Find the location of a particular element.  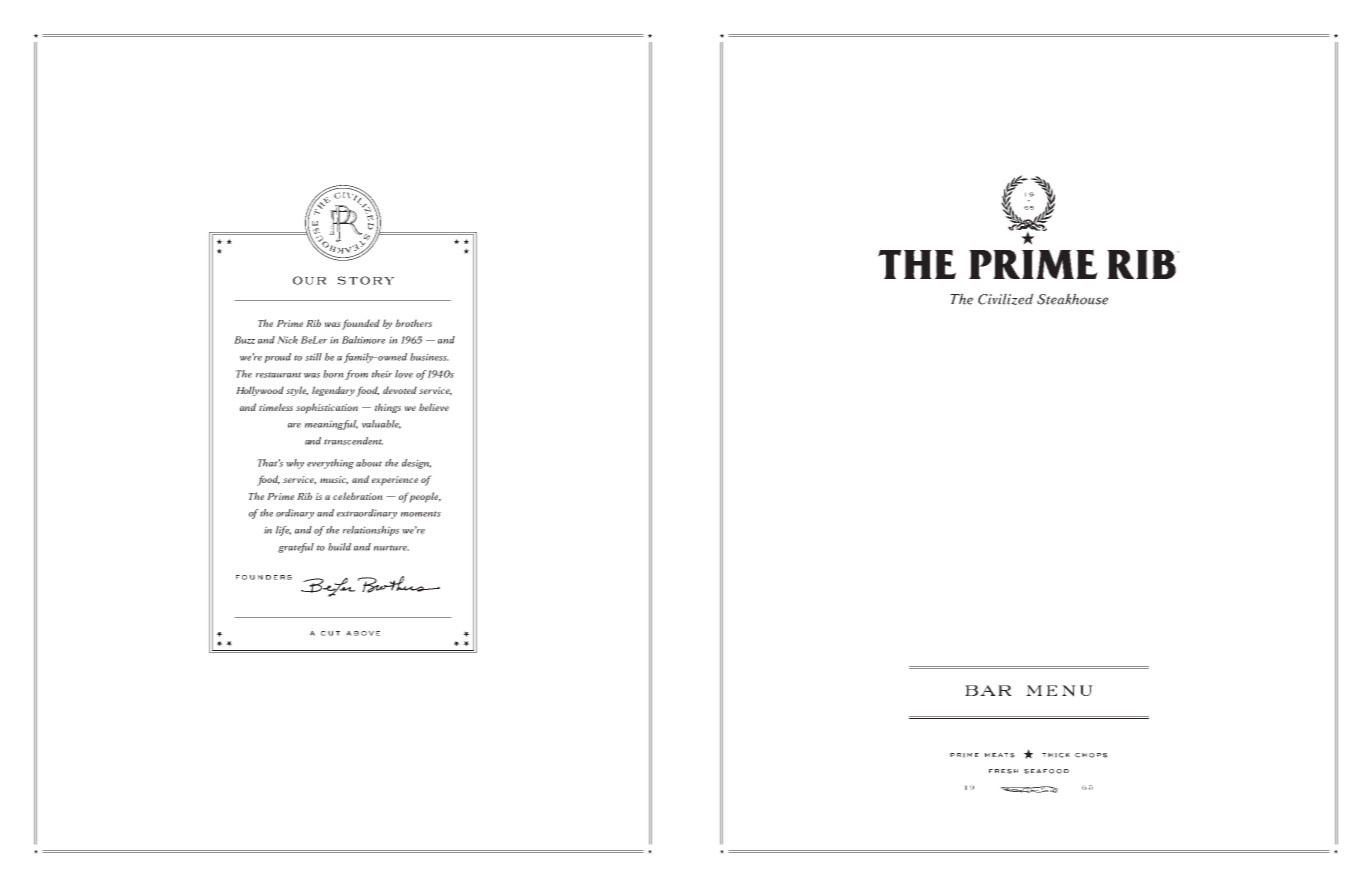

story is located at coordinates (366, 280).
